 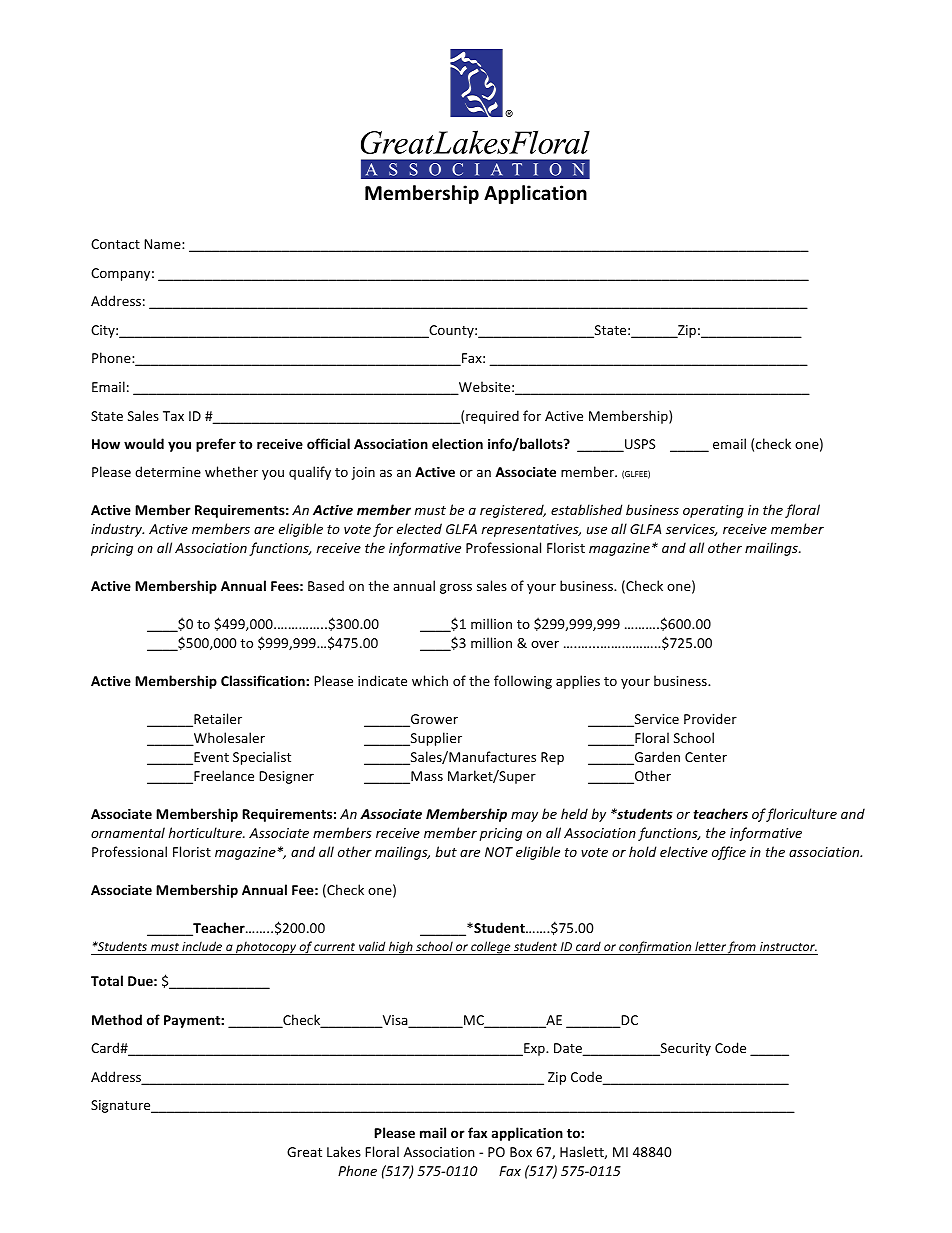 What do you see at coordinates (115, 244) in the image?
I see `Contact` at bounding box center [115, 244].
